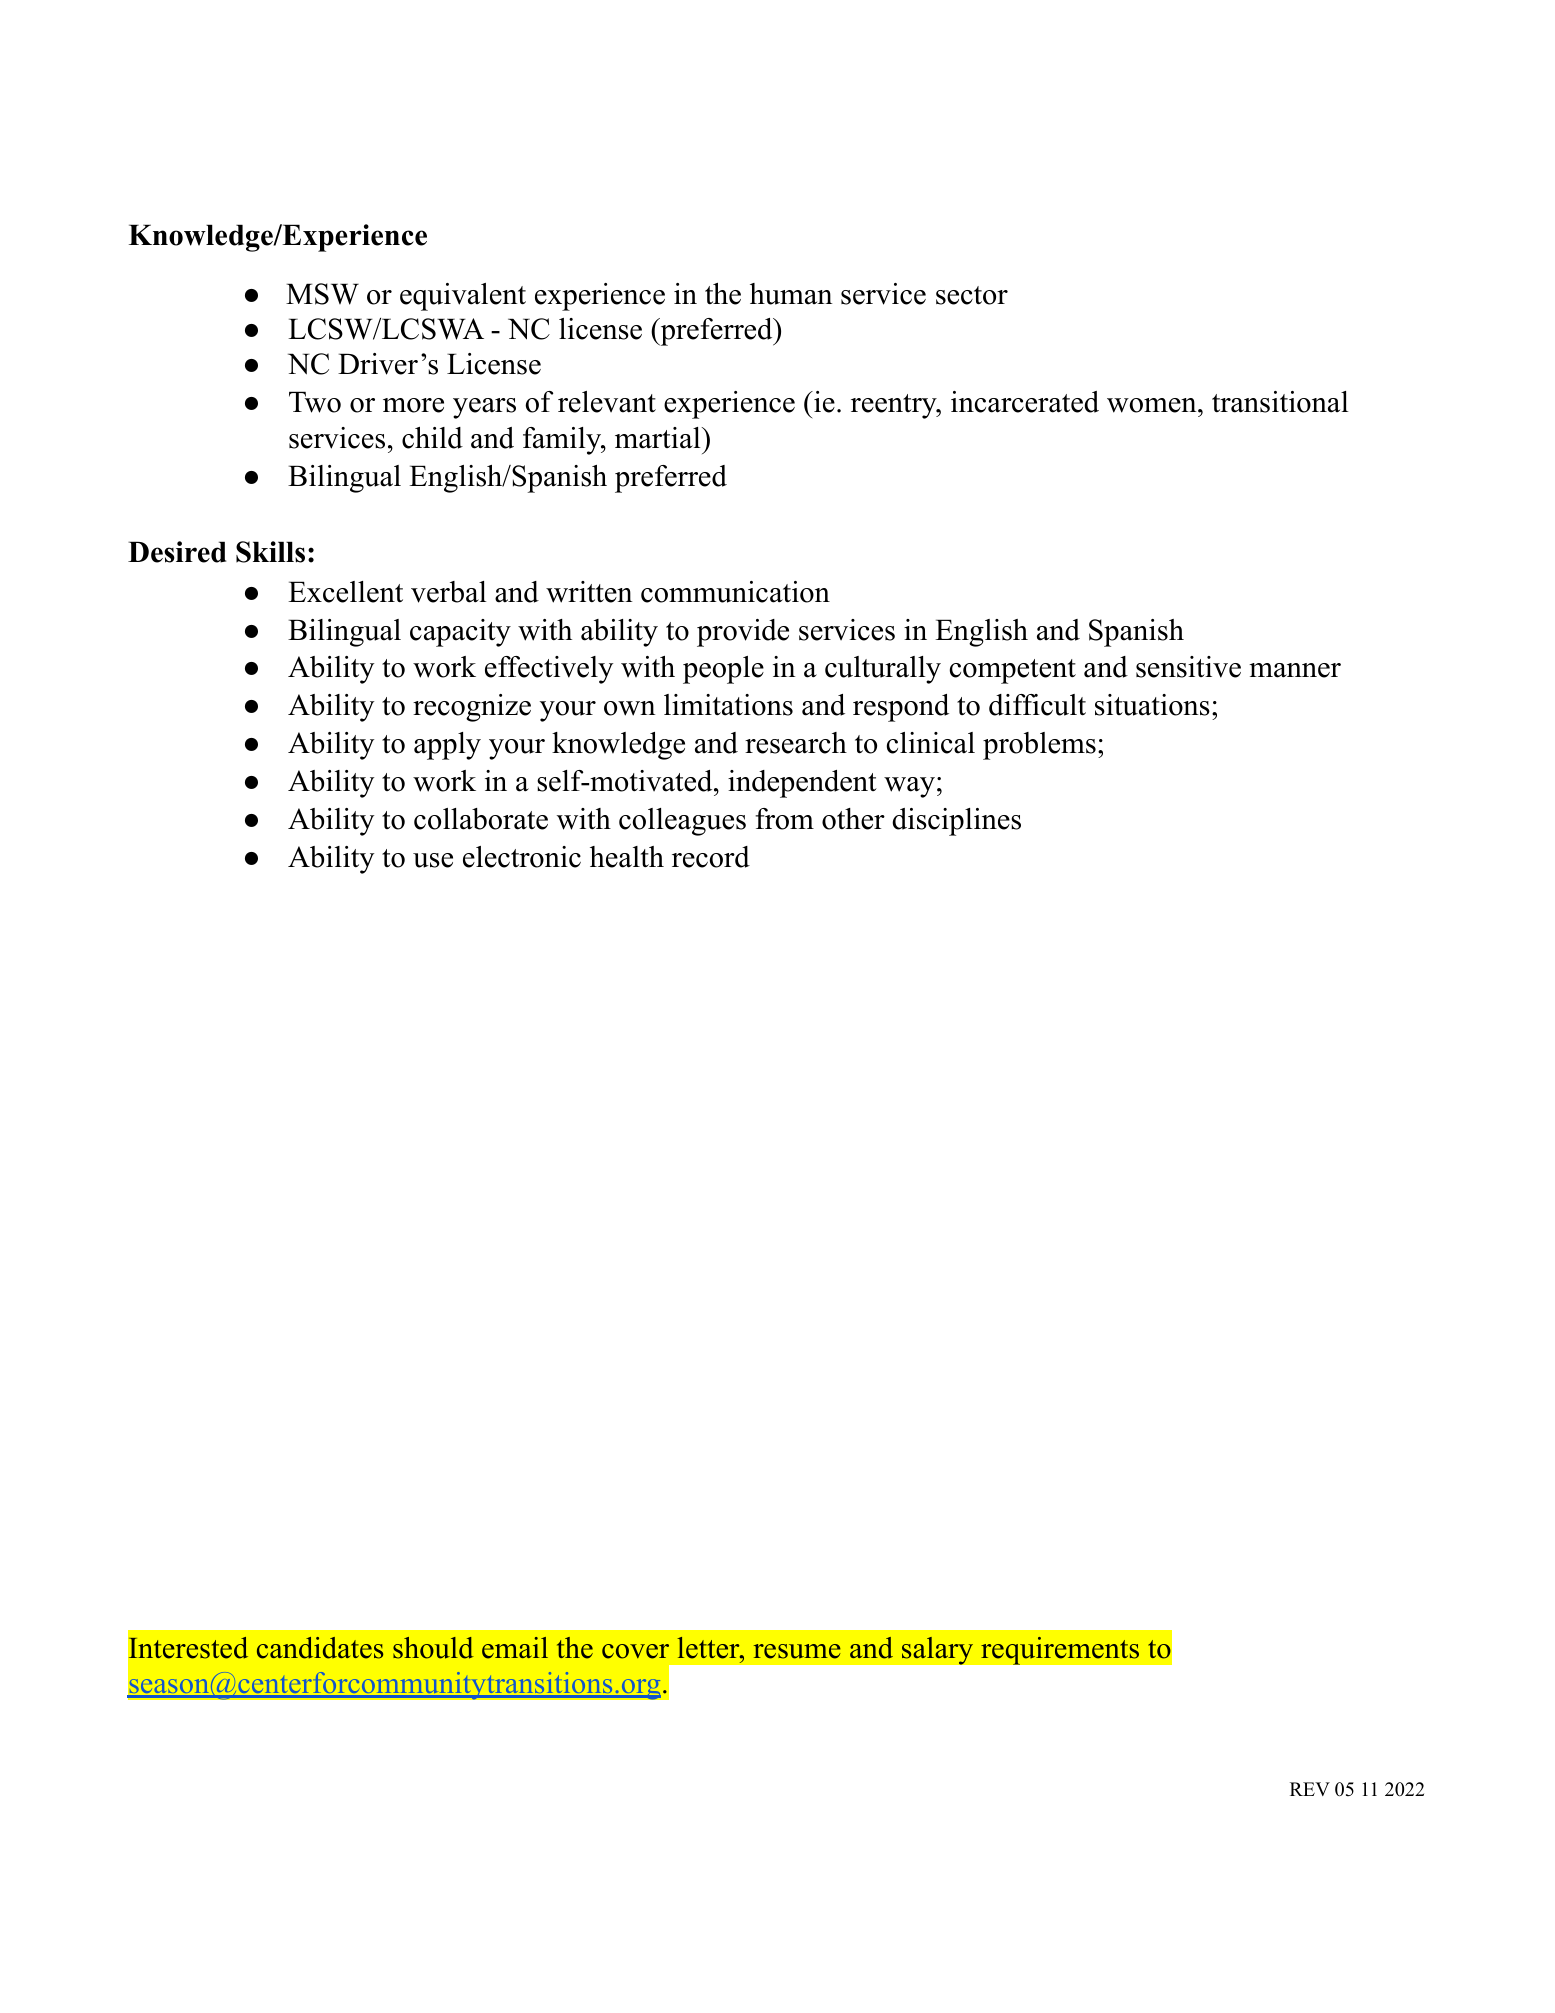  I want to click on disciplines, so click(956, 822).
